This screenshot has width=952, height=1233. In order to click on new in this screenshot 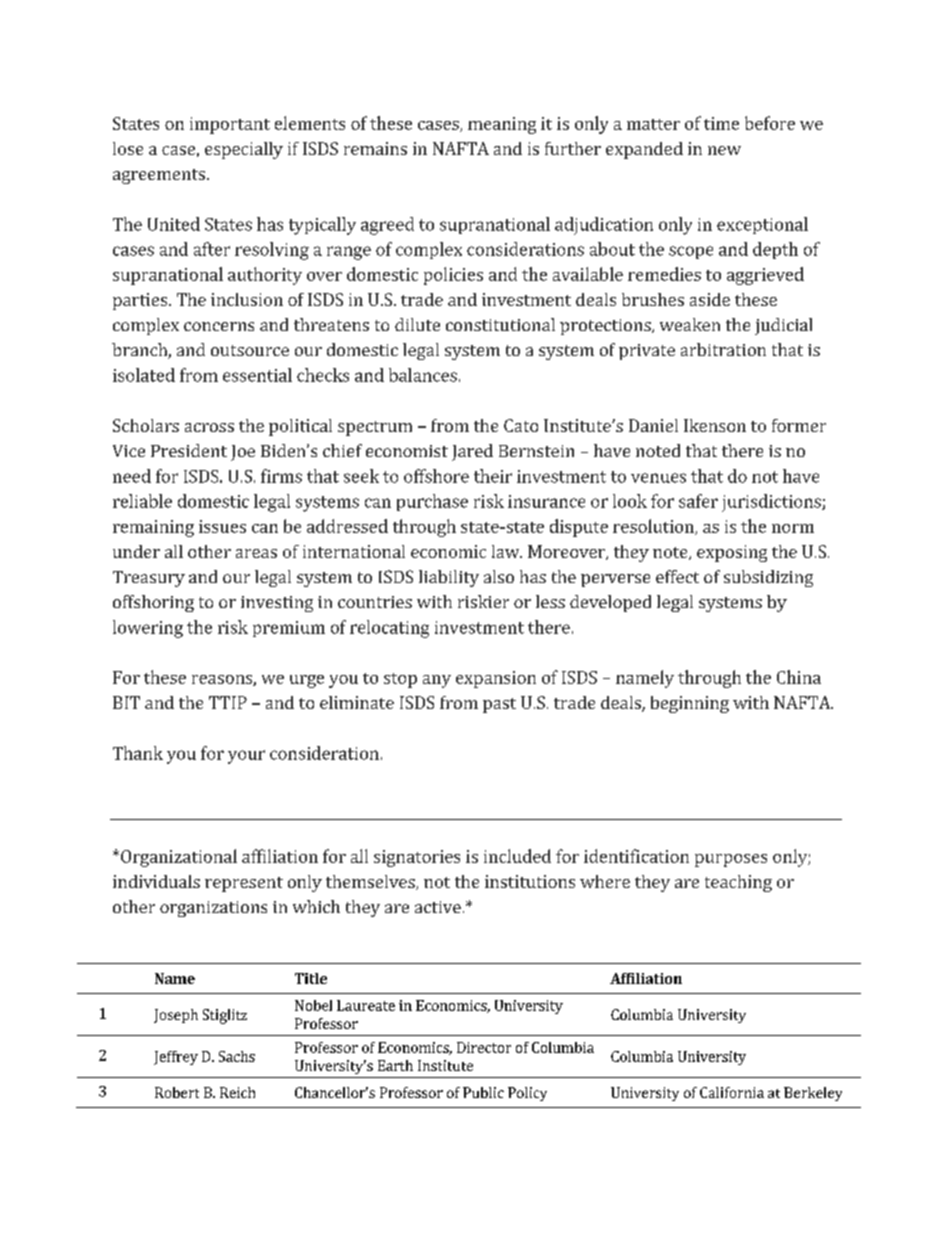, I will do `click(724, 150)`.
